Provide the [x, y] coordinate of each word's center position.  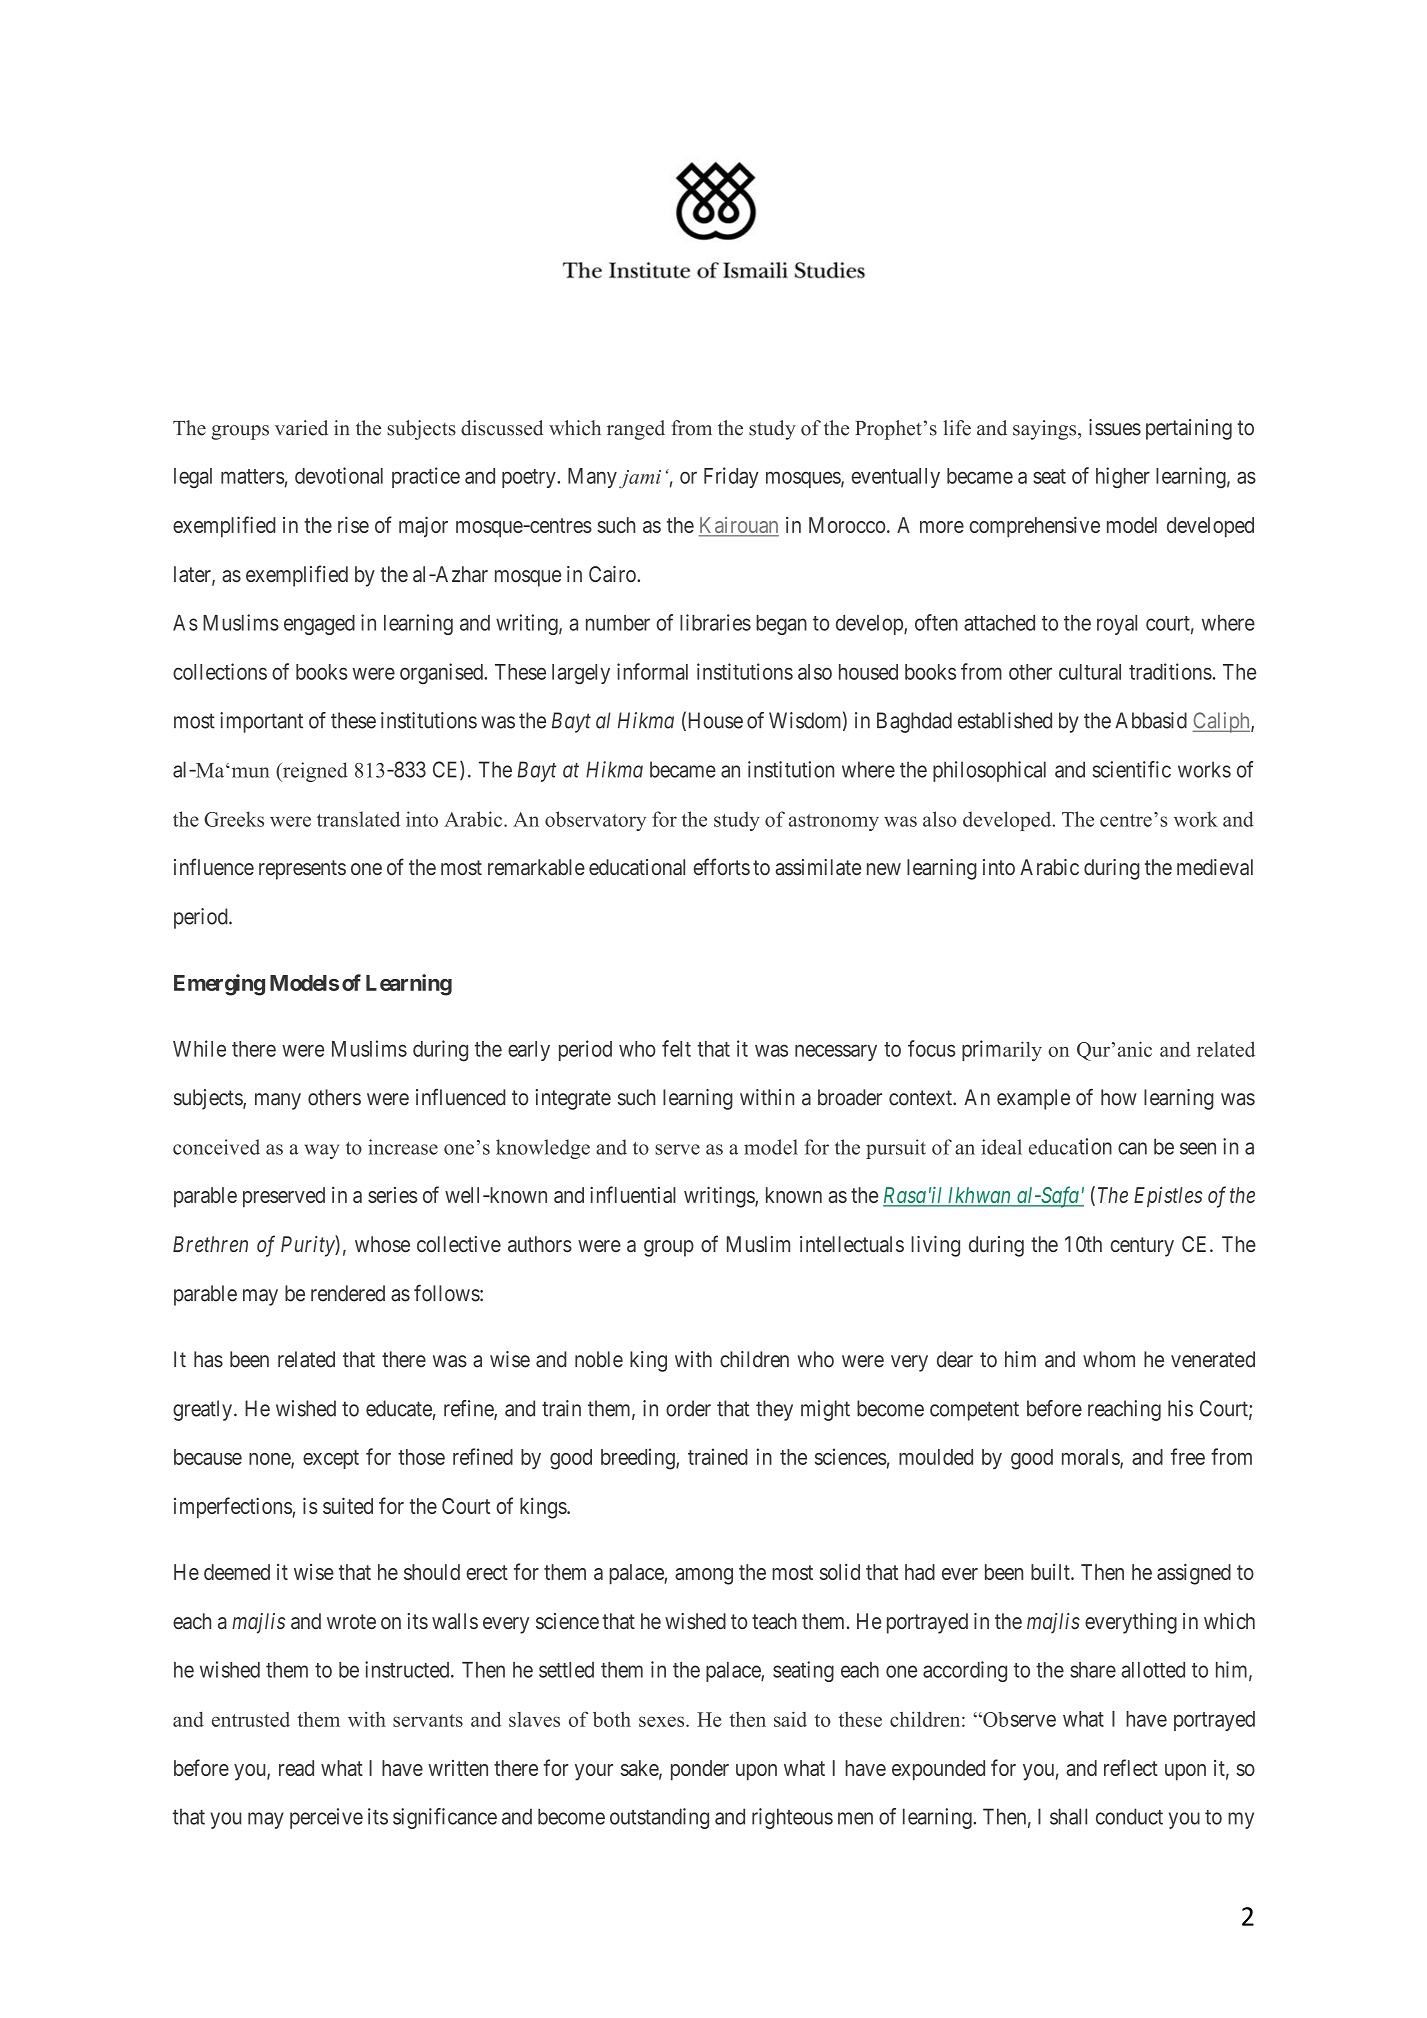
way [322, 1151]
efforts [721, 866]
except [331, 1459]
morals [1091, 1458]
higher [1123, 478]
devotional [339, 475]
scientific [1132, 769]
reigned [314, 772]
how [1119, 1097]
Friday [731, 477]
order [688, 1408]
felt [676, 1048]
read [296, 1768]
